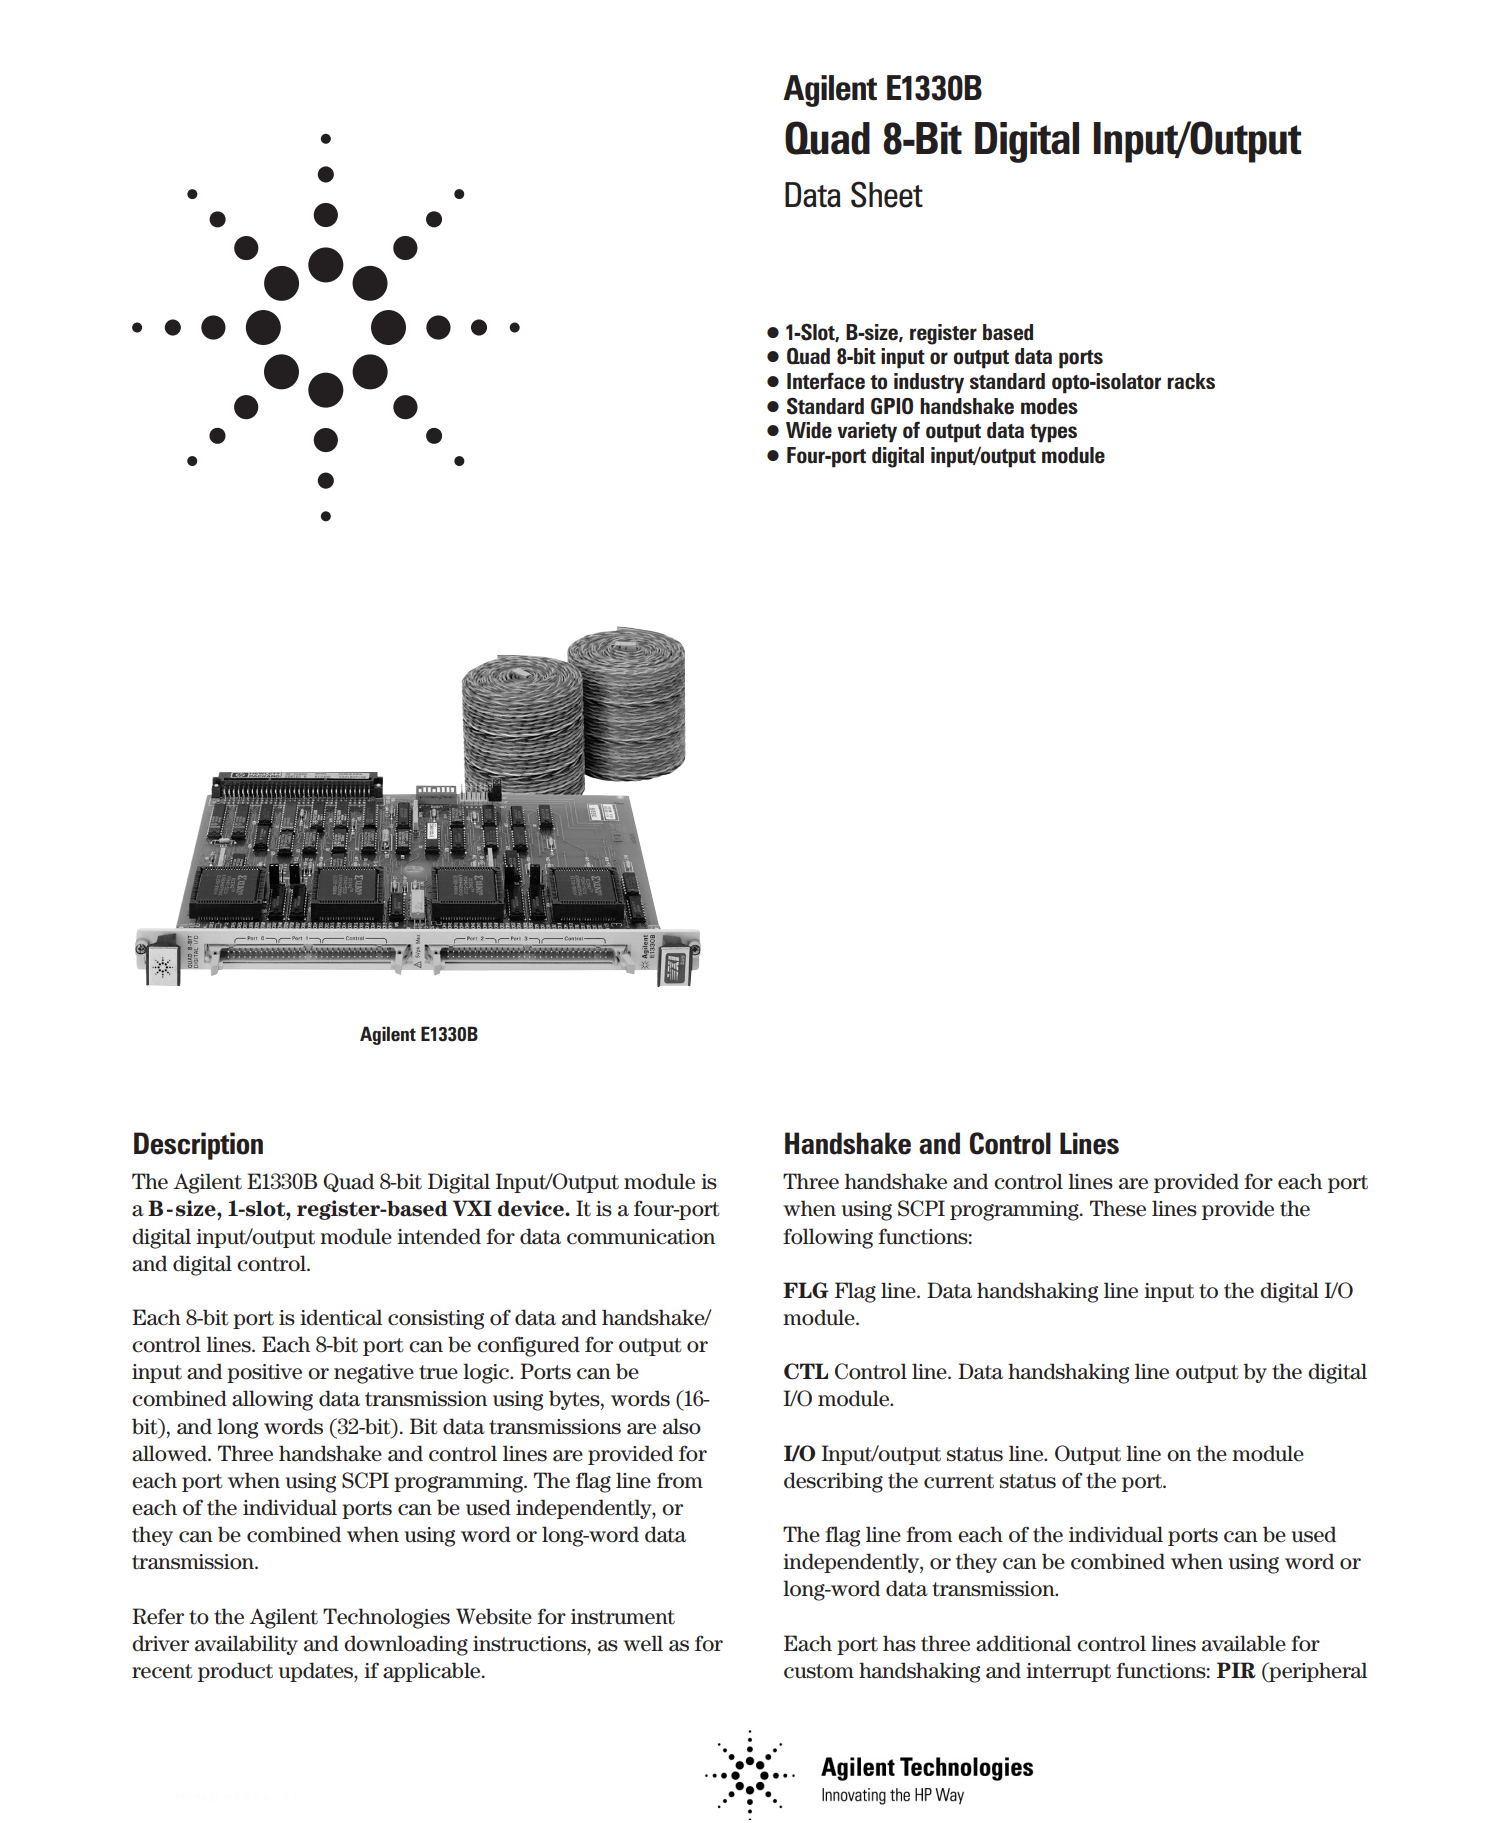 The width and height of the screenshot is (1504, 1848). I want to click on device, so click(532, 1208).
